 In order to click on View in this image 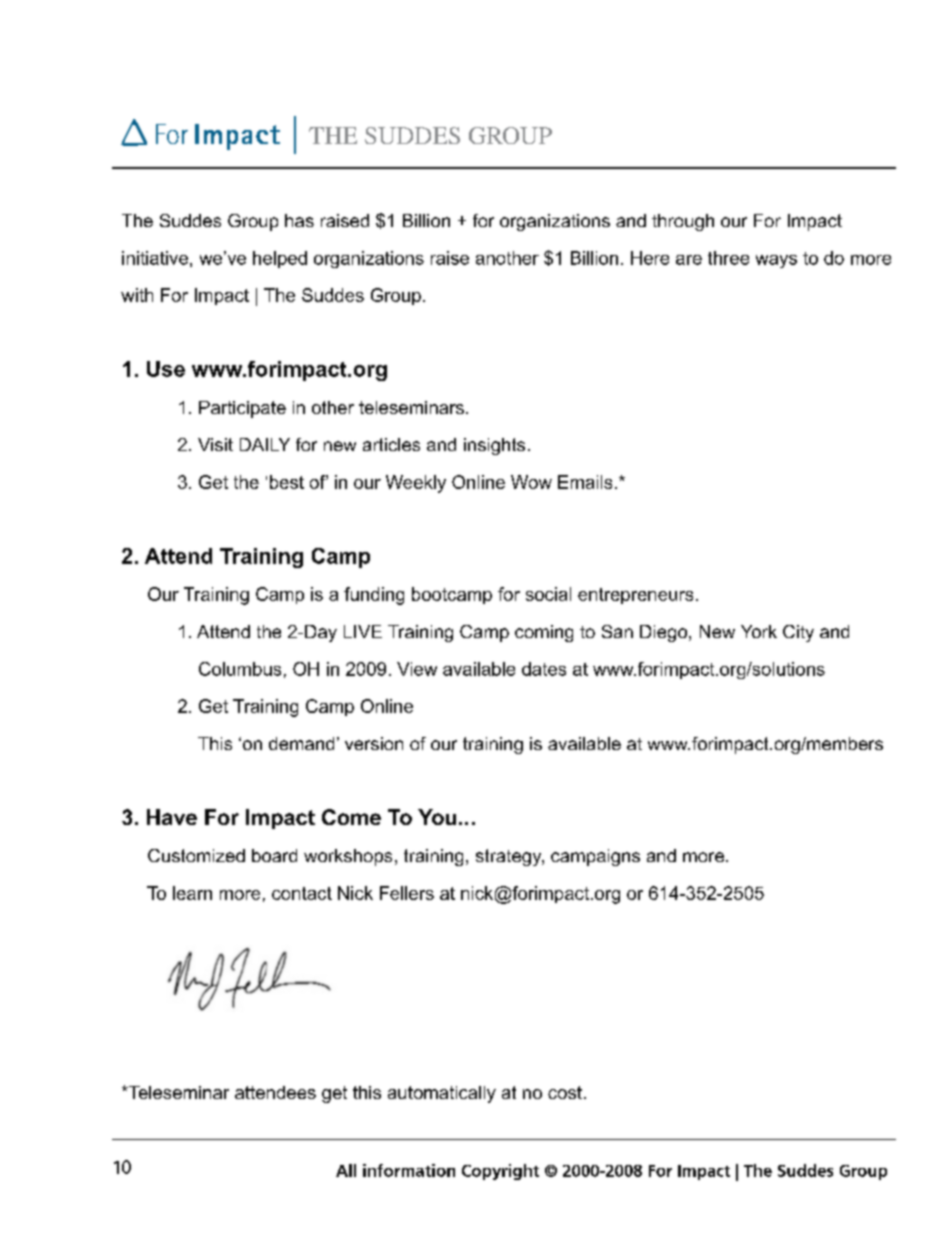, I will do `click(417, 669)`.
